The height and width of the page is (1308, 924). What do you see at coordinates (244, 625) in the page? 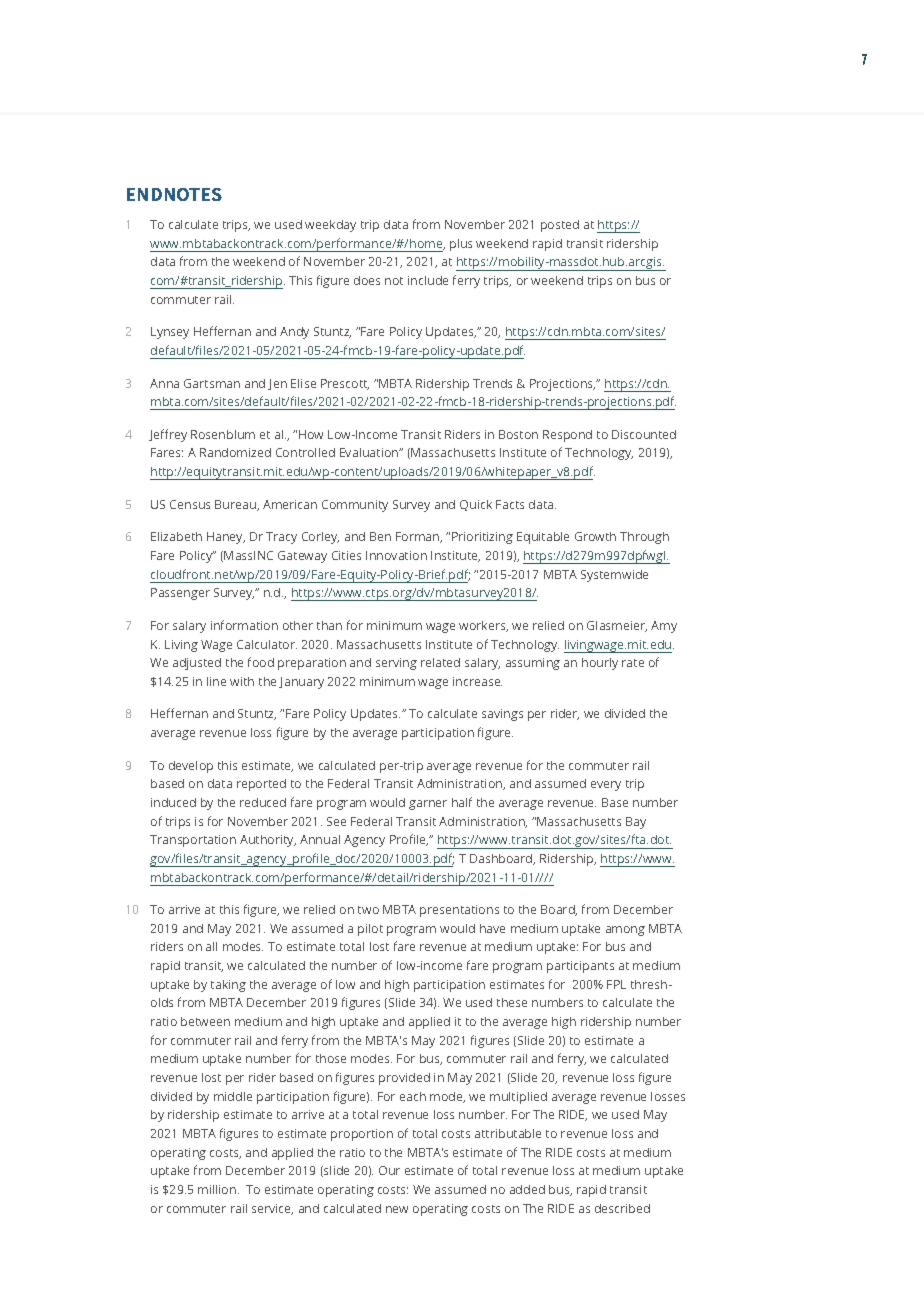
I see `information` at bounding box center [244, 625].
